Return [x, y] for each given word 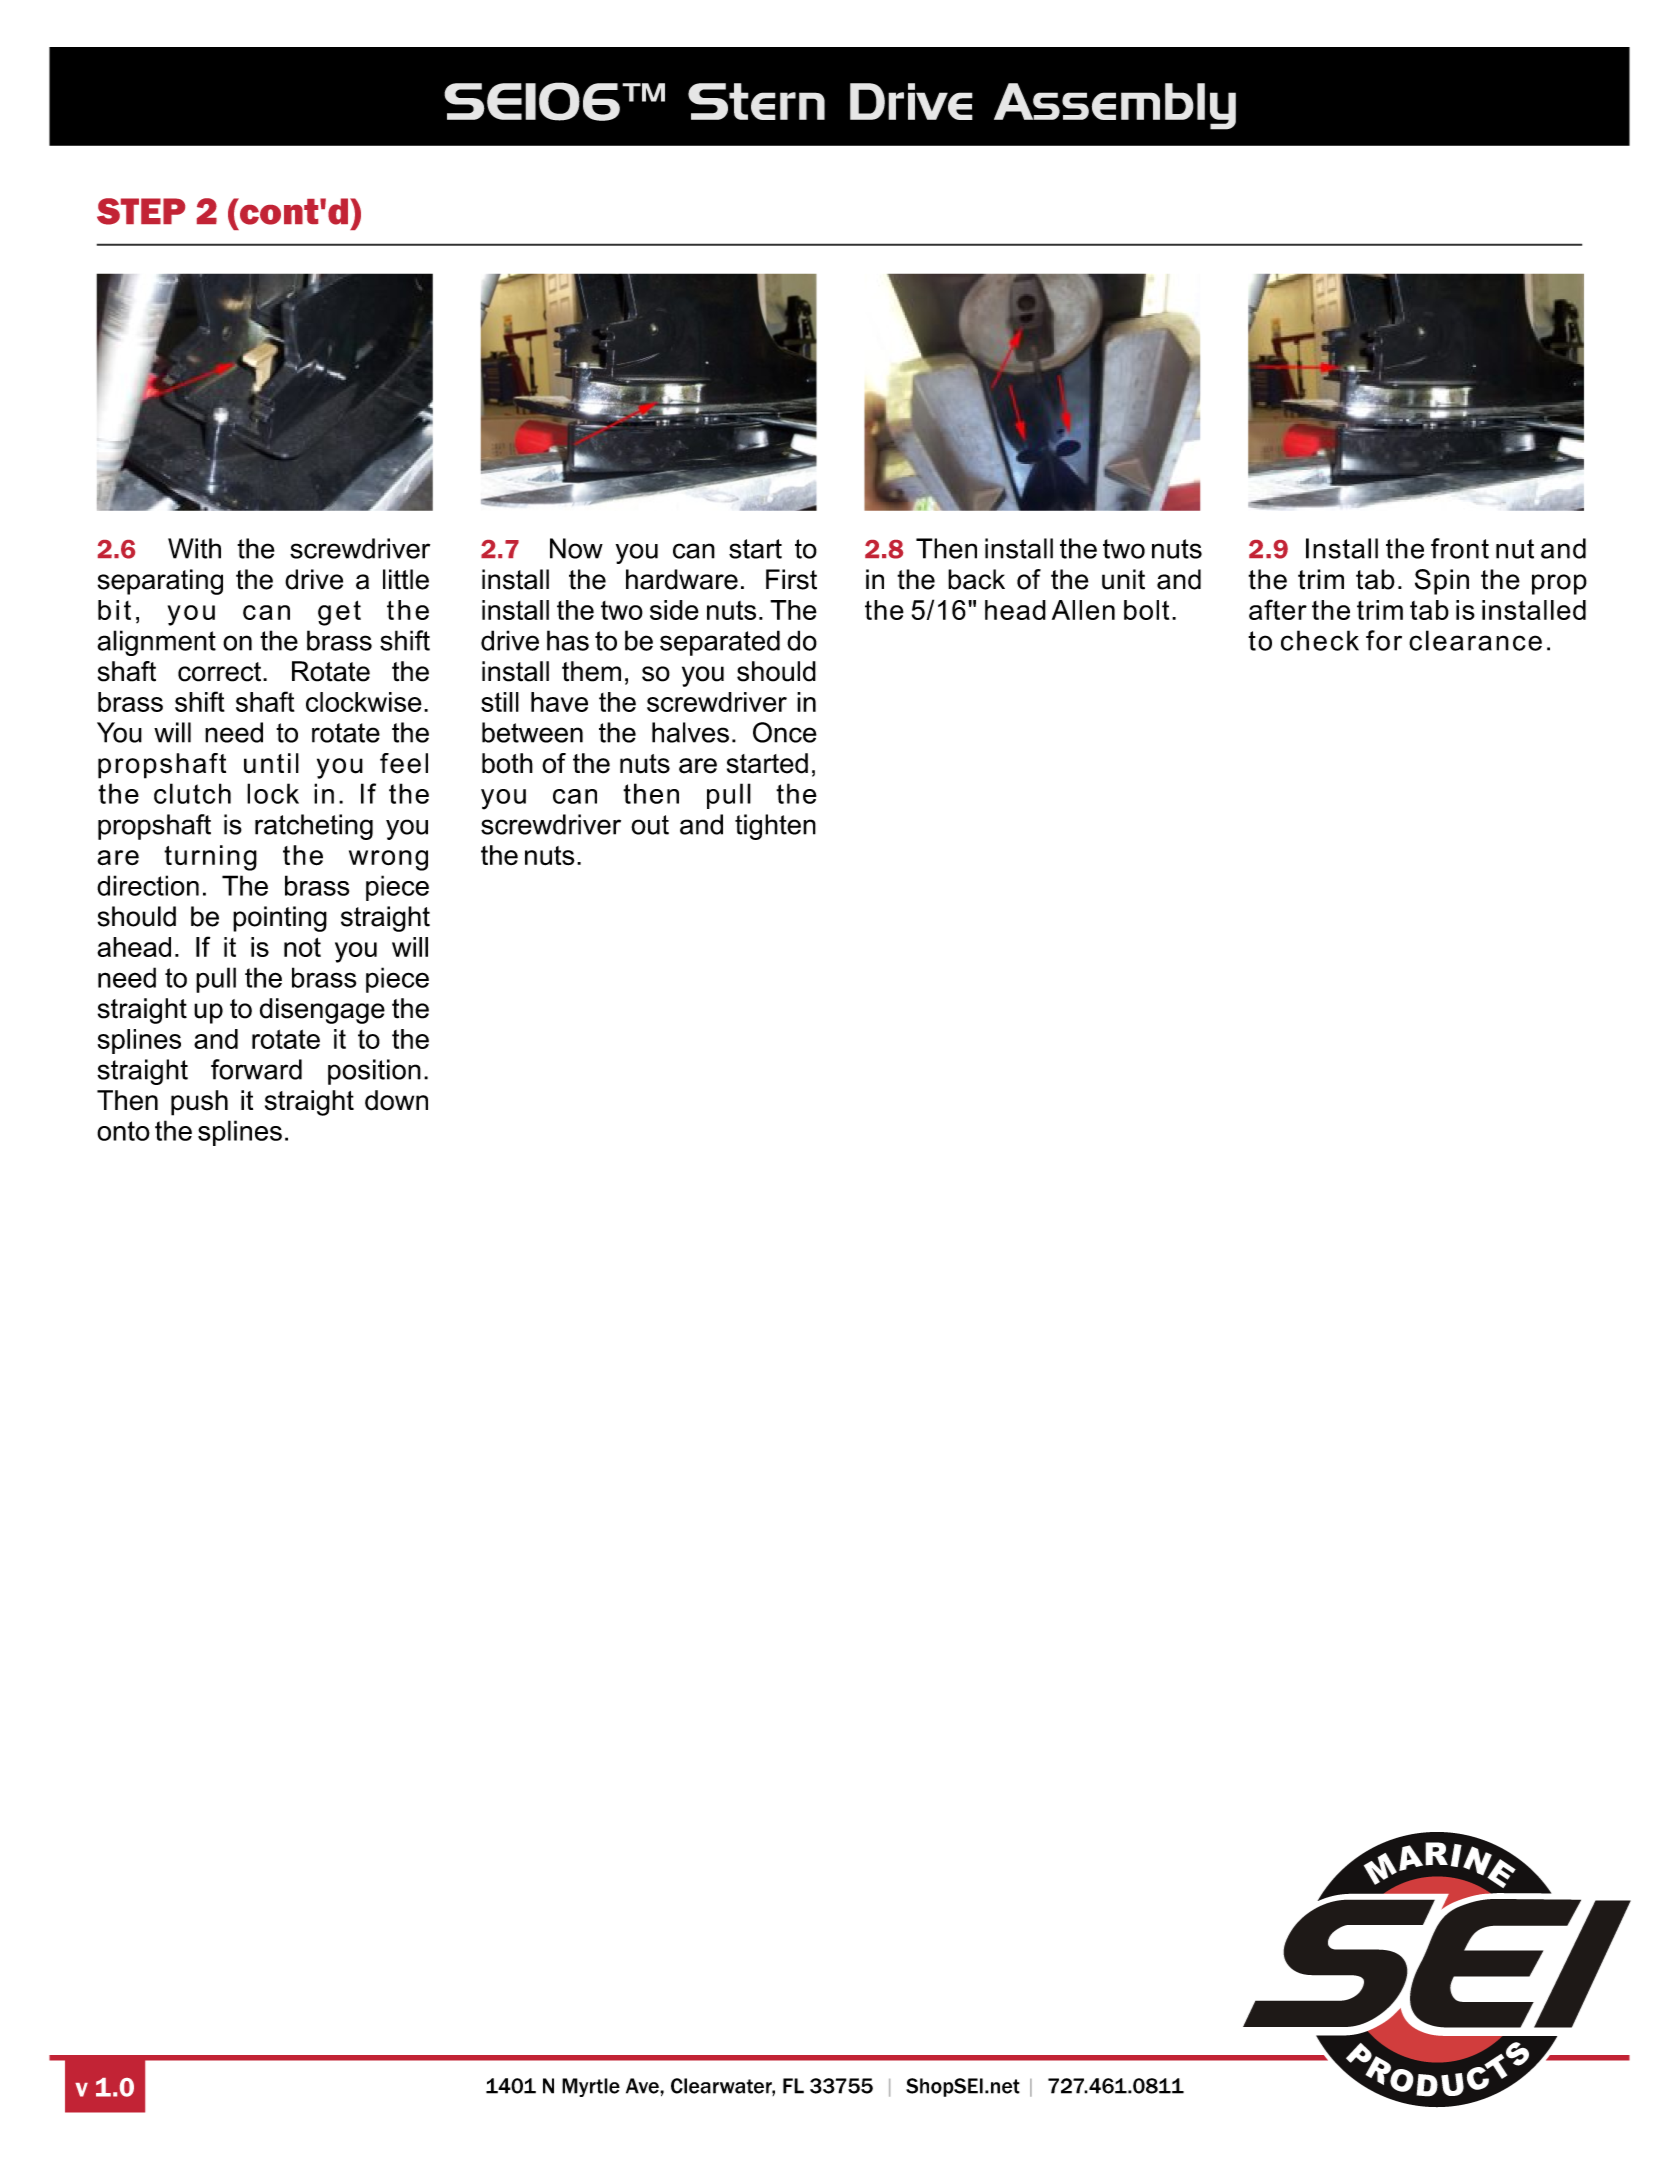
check [1320, 640]
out [650, 825]
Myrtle [591, 2087]
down [396, 1100]
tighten [775, 827]
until [271, 763]
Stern [756, 101]
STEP [141, 211]
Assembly [1115, 106]
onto [123, 1131]
